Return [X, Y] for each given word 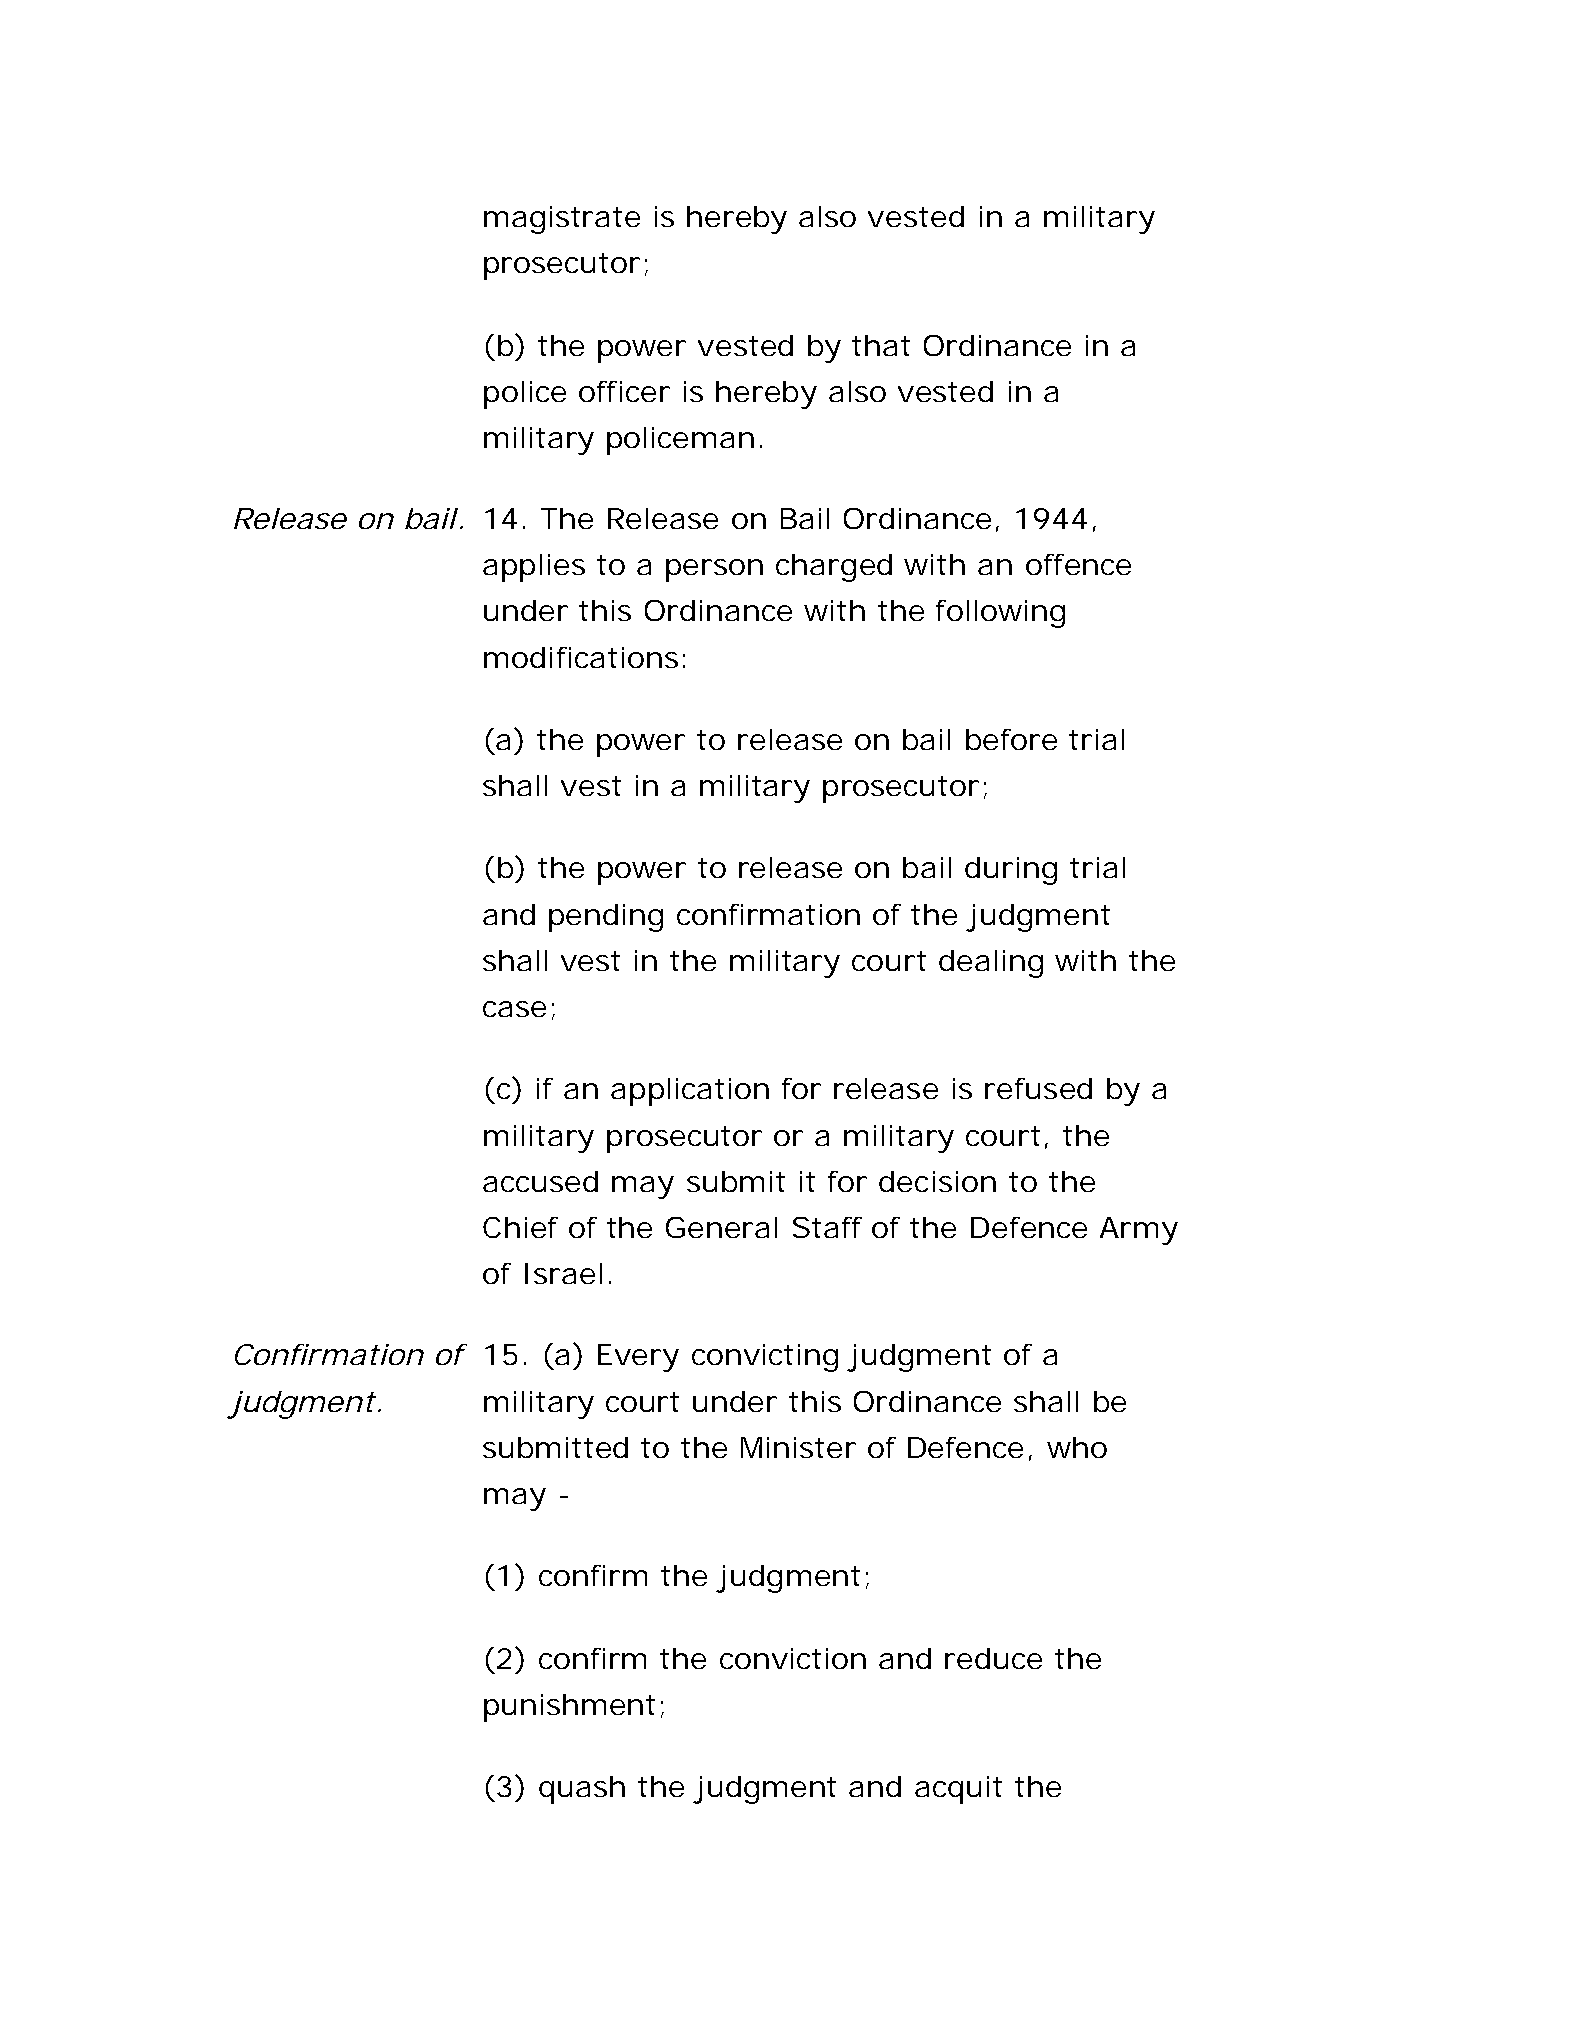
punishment [569, 1708]
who [1077, 1447]
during [1011, 871]
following [1000, 614]
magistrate [562, 220]
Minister [798, 1447]
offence [1078, 564]
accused [540, 1181]
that [881, 345]
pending [606, 918]
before [1011, 739]
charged [834, 568]
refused [1038, 1088]
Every [638, 1358]
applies [534, 568]
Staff [827, 1227]
